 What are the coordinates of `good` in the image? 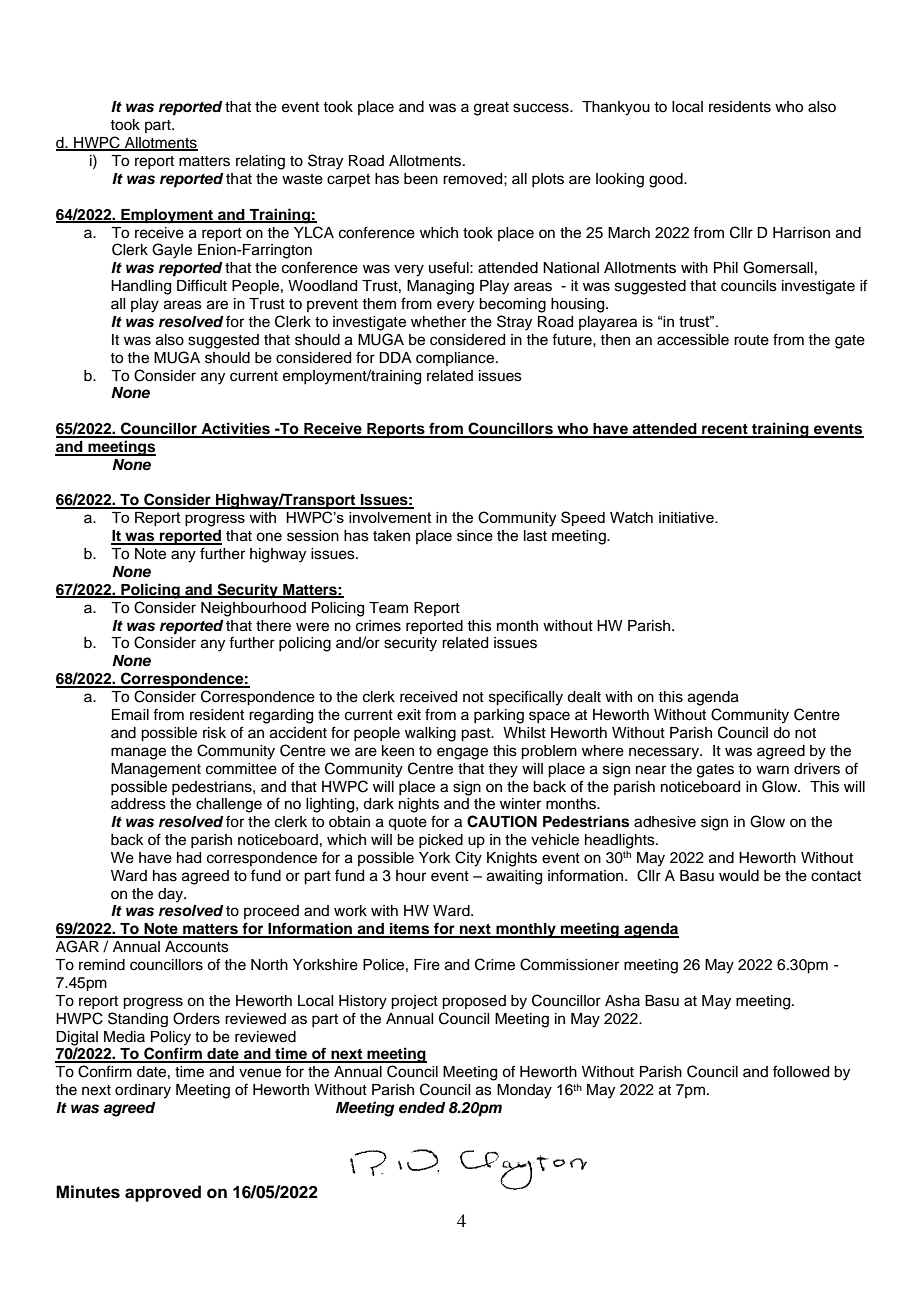 It's located at (667, 180).
